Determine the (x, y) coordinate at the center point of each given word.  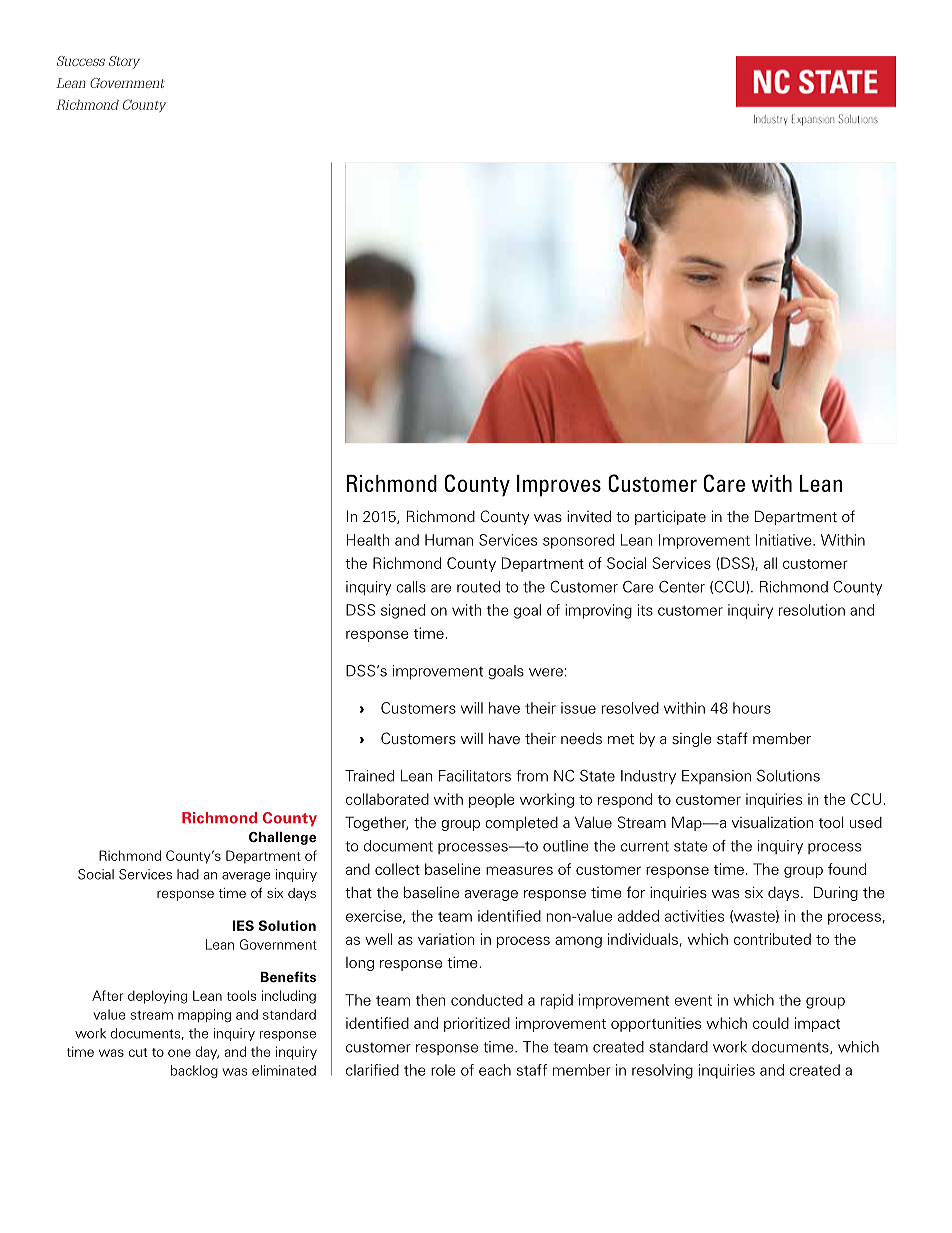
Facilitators (475, 776)
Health (367, 540)
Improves (559, 486)
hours (752, 708)
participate (670, 517)
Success (81, 61)
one (179, 1053)
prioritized (477, 1024)
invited (589, 517)
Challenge (282, 838)
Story (124, 62)
